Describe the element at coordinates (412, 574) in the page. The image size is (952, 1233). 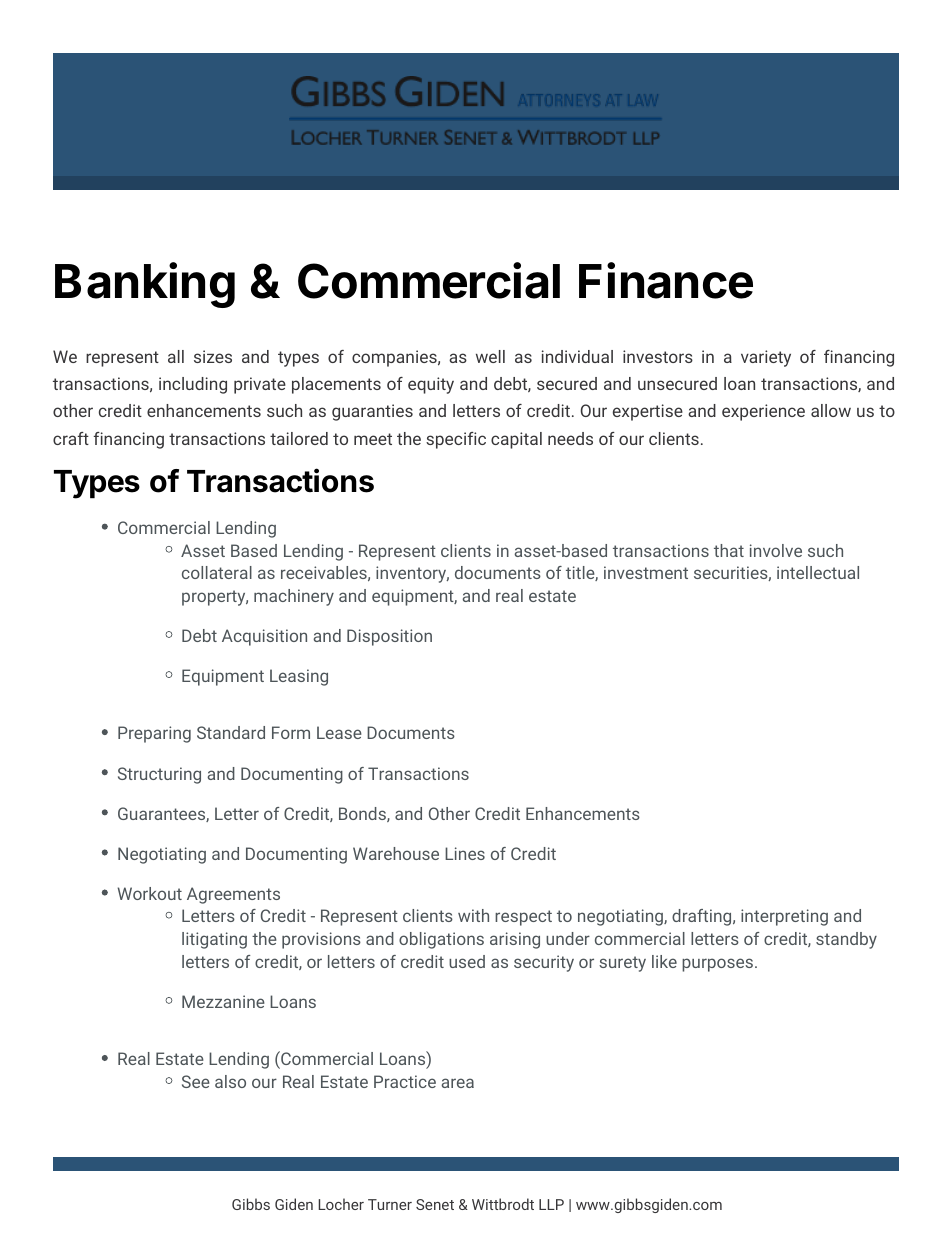
I see `inventory` at that location.
